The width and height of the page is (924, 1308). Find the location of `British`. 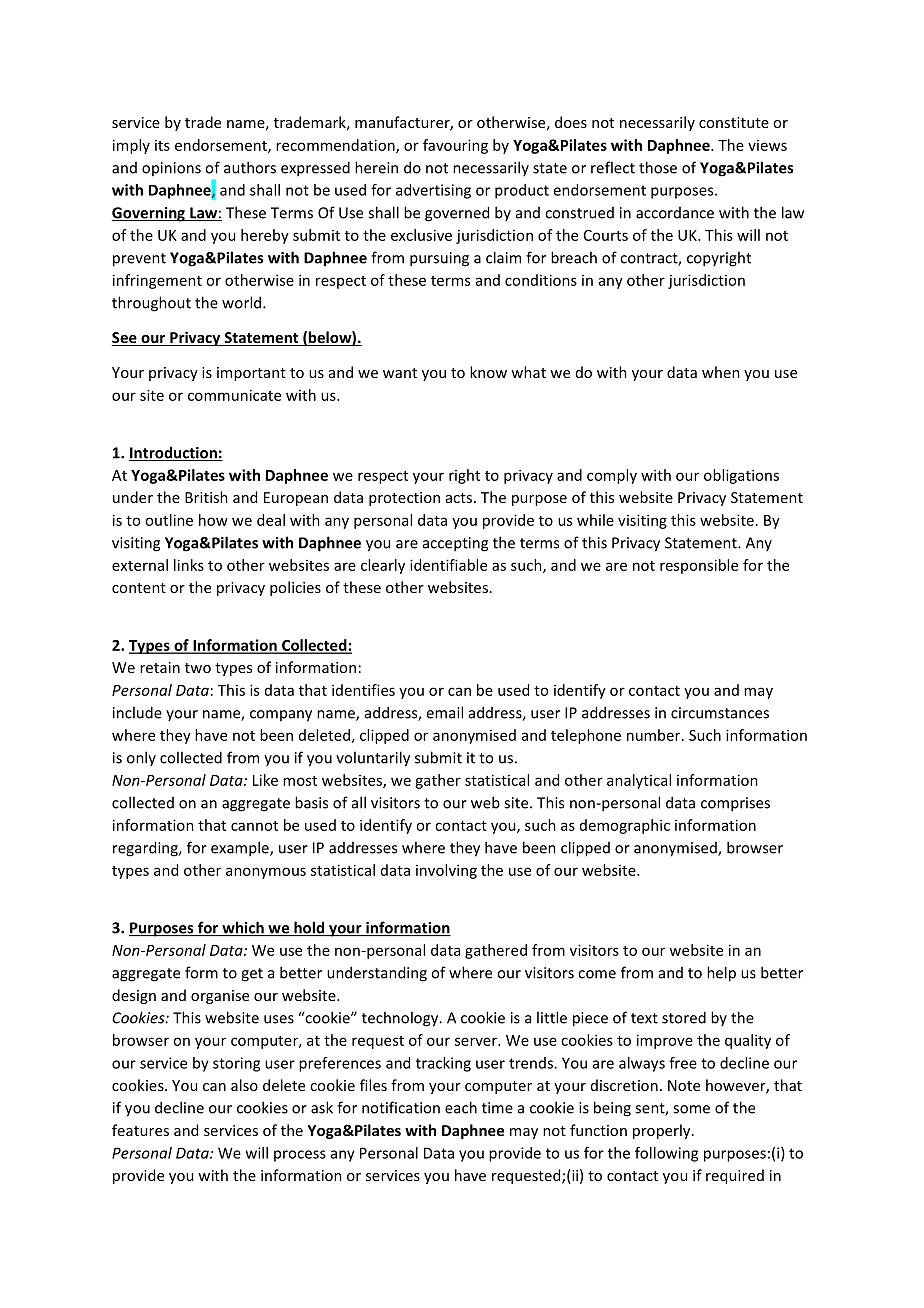

British is located at coordinates (206, 497).
